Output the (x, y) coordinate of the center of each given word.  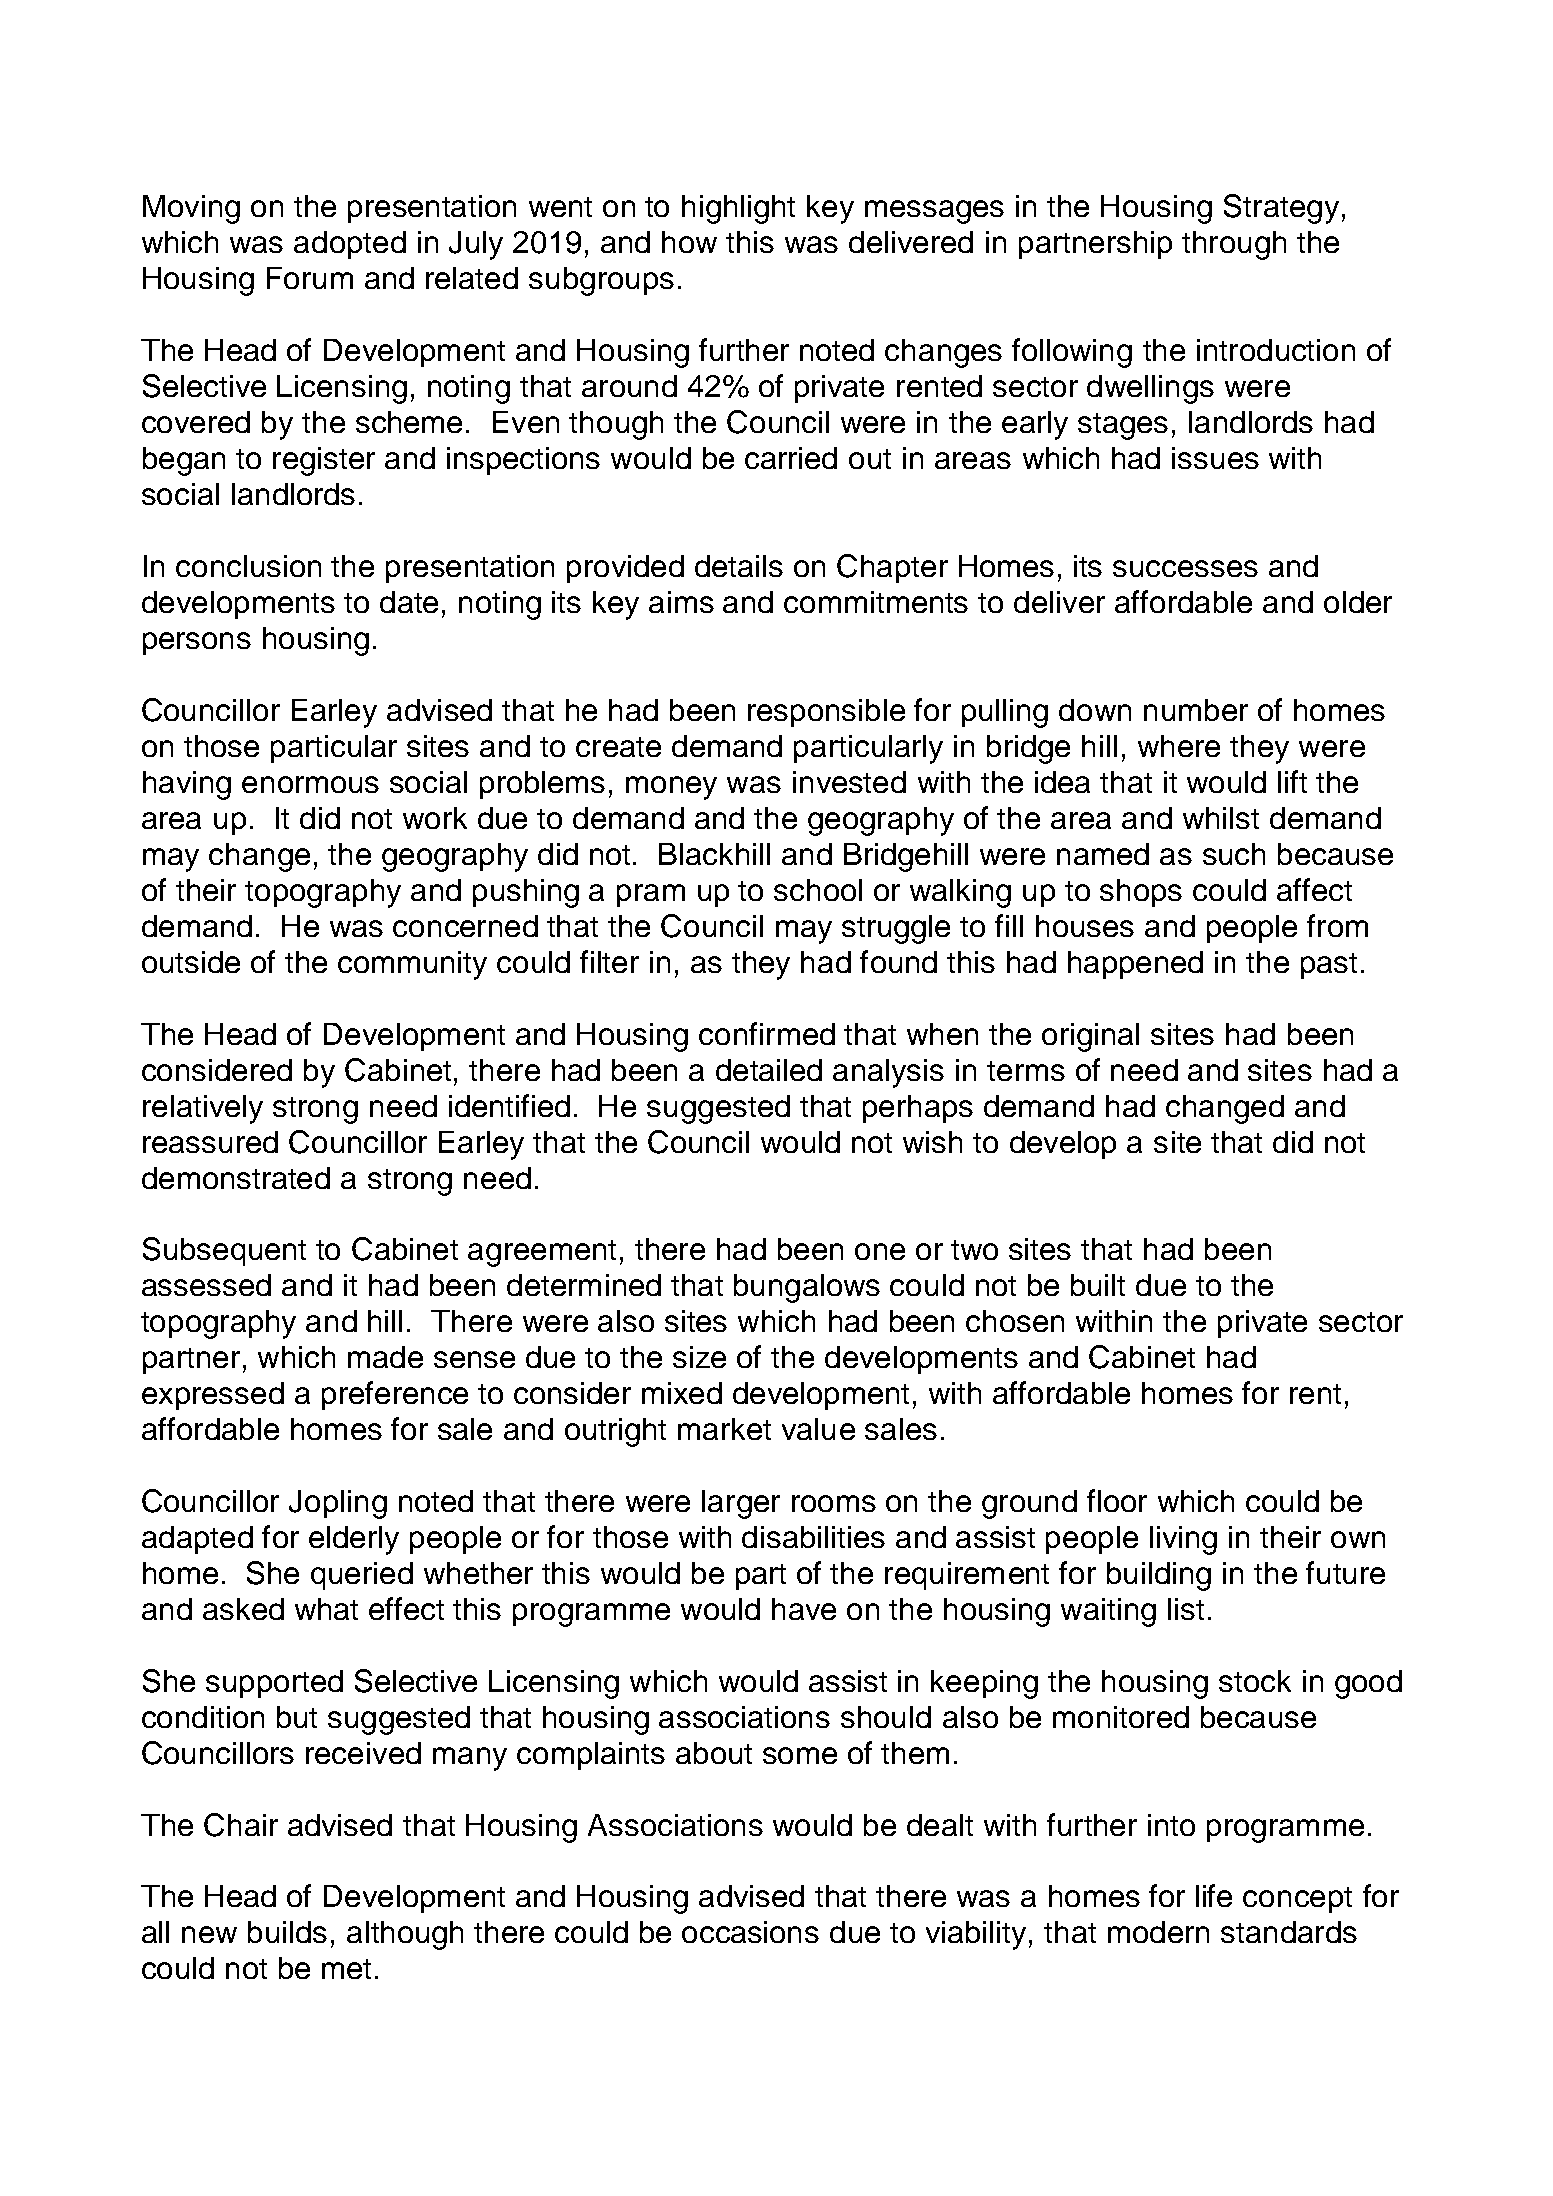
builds (287, 1932)
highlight (738, 209)
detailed (769, 1070)
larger (741, 1504)
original (1090, 1037)
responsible (826, 713)
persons (197, 643)
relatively (203, 1109)
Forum (310, 278)
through (1234, 245)
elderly (354, 1540)
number (1196, 710)
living (1183, 1540)
